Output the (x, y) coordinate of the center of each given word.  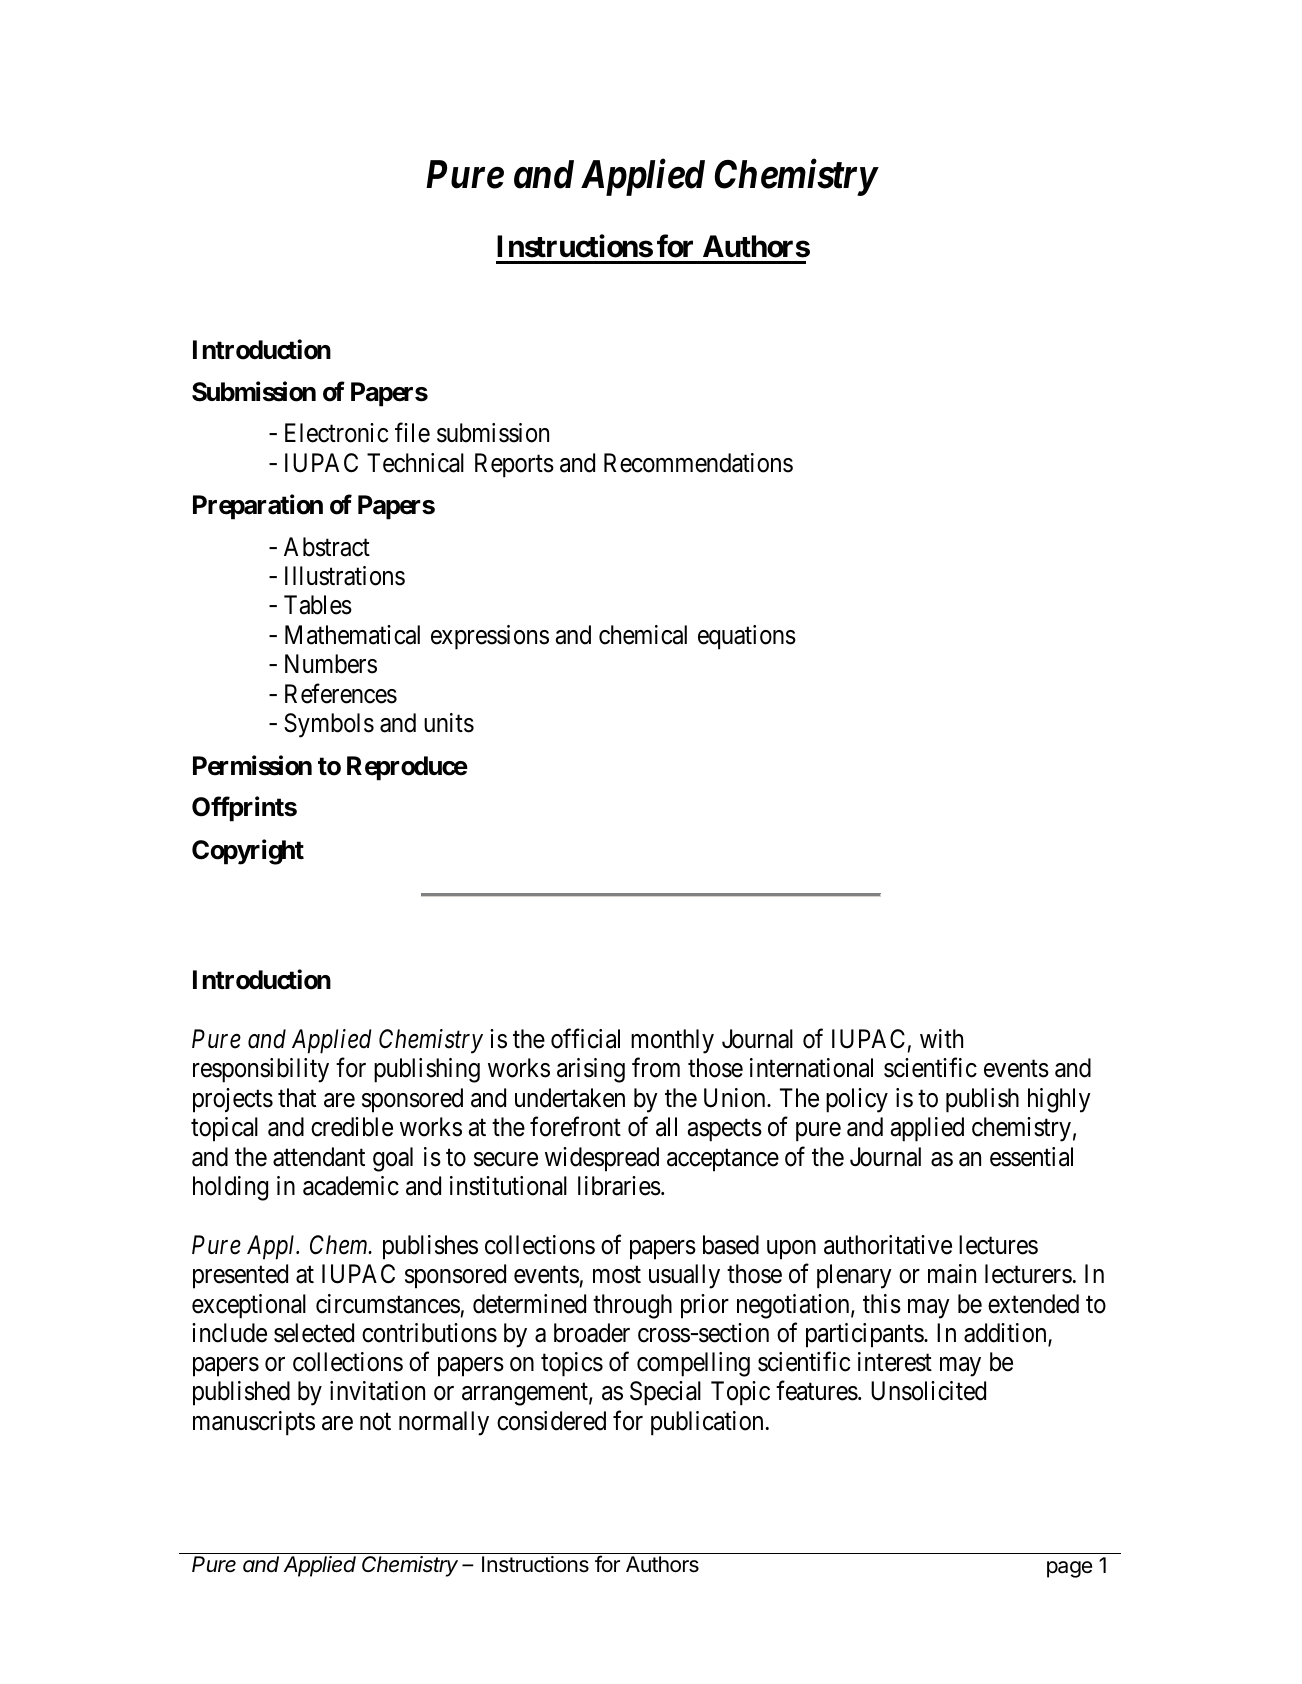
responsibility (261, 1070)
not (375, 1422)
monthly (672, 1041)
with (941, 1038)
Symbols (329, 725)
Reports (514, 465)
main (952, 1274)
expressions (490, 637)
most (617, 1275)
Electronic (336, 433)
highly (1059, 1100)
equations (747, 637)
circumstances (388, 1304)
